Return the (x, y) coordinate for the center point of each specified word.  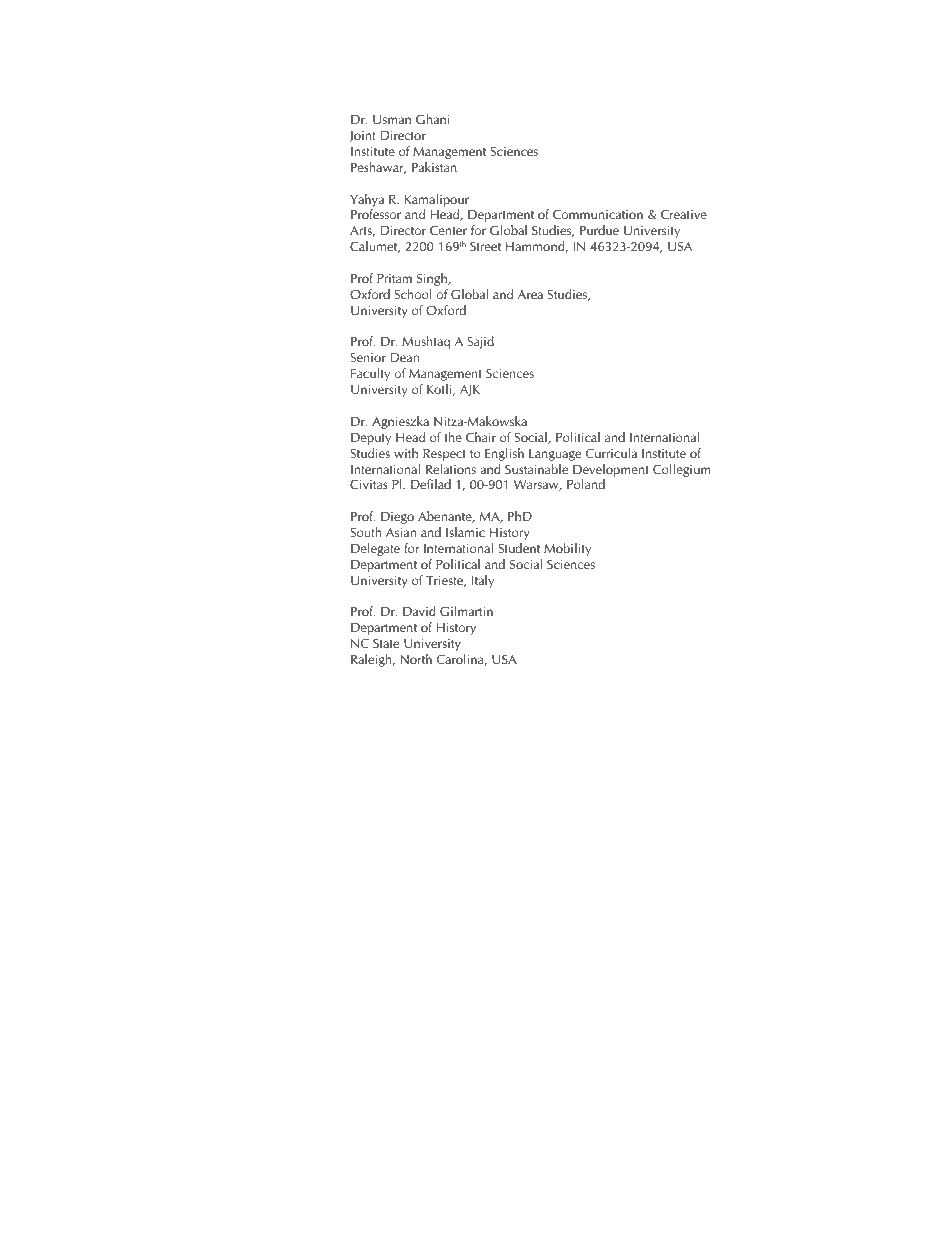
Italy (483, 581)
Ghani (432, 119)
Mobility (567, 549)
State (386, 643)
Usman (392, 119)
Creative (684, 214)
